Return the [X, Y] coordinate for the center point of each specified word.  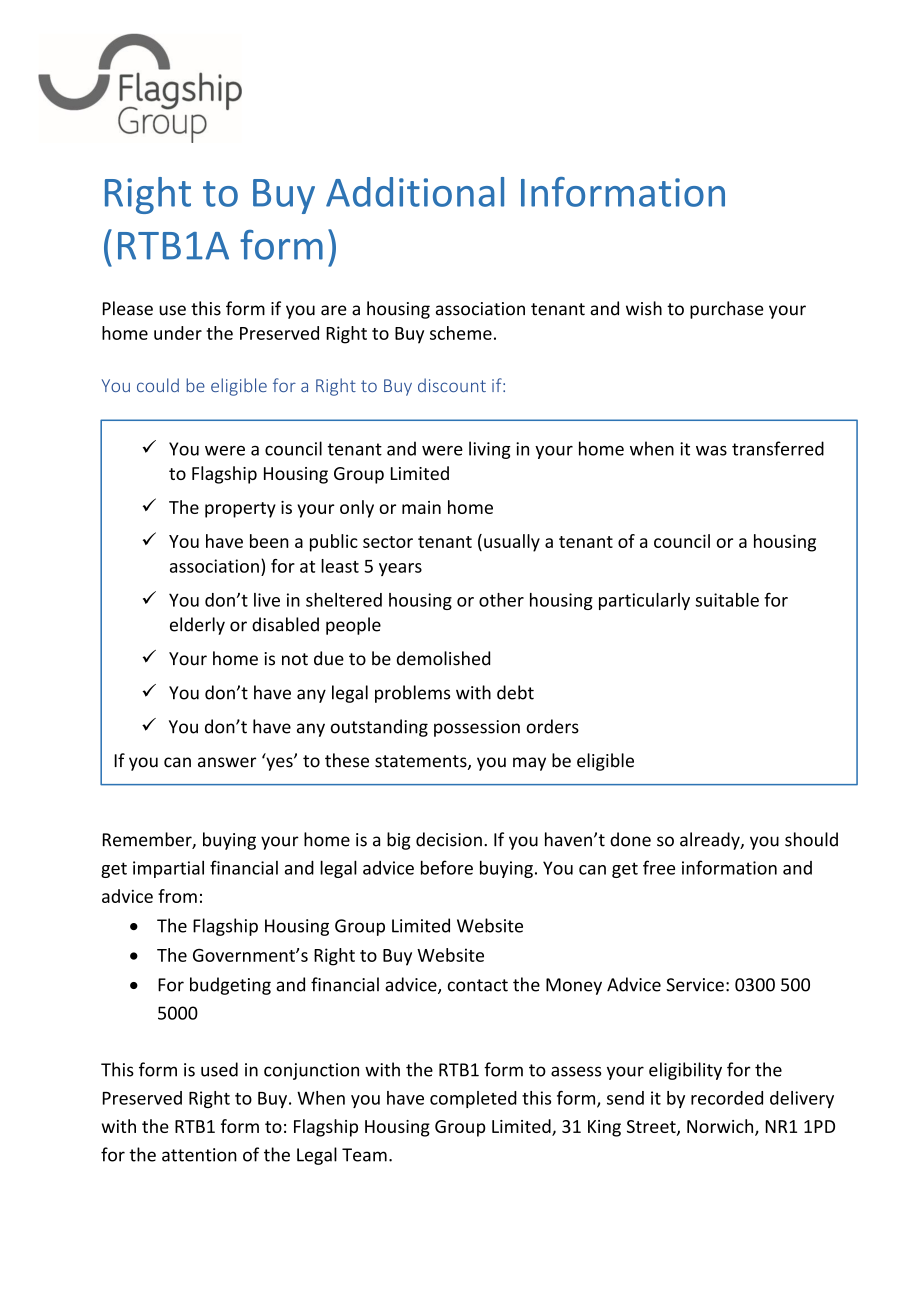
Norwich [721, 1127]
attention [199, 1155]
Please [128, 308]
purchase [727, 310]
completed [473, 1099]
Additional [415, 192]
